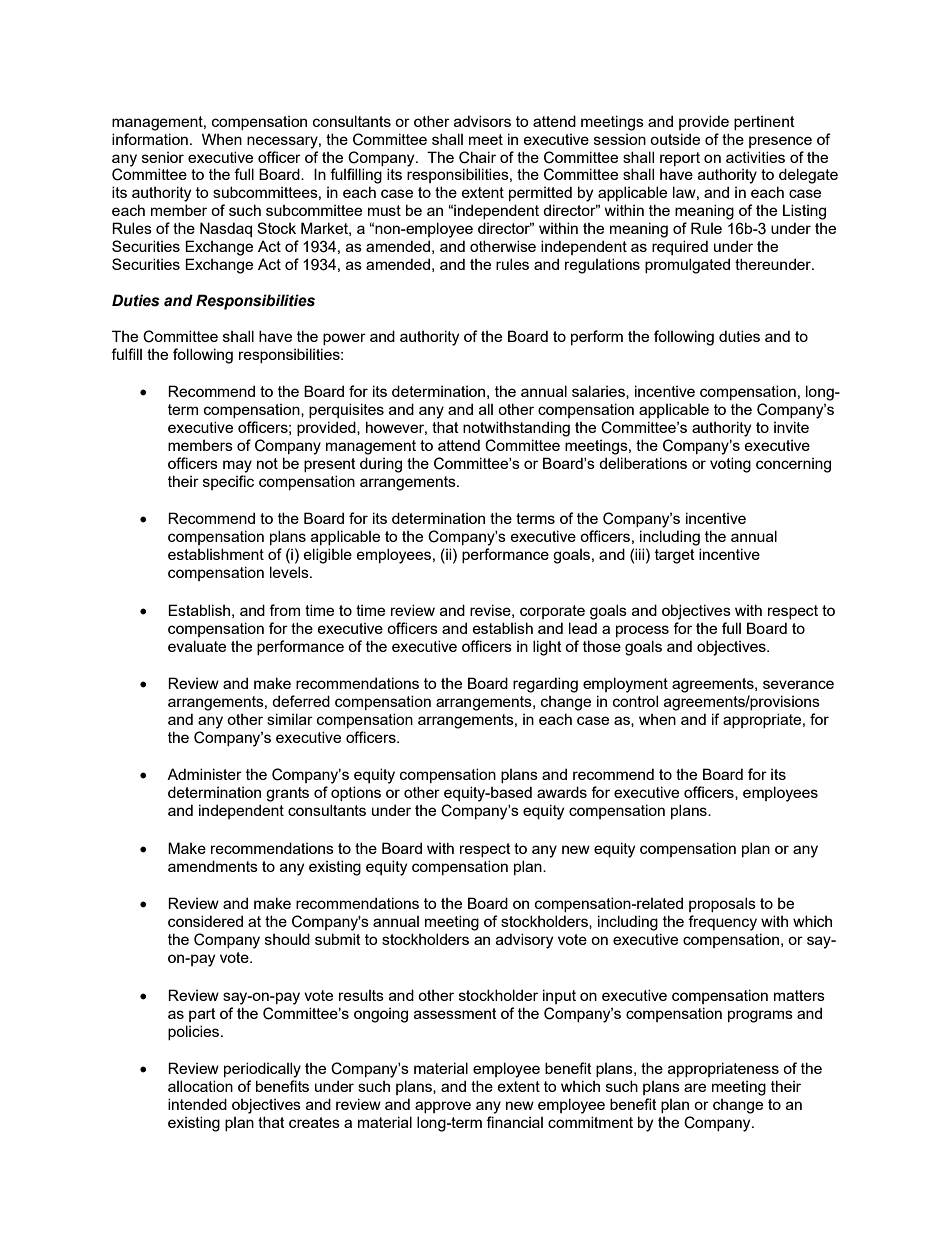 This image has height=1233, width=952. Describe the element at coordinates (791, 427) in the image. I see `invite` at that location.
